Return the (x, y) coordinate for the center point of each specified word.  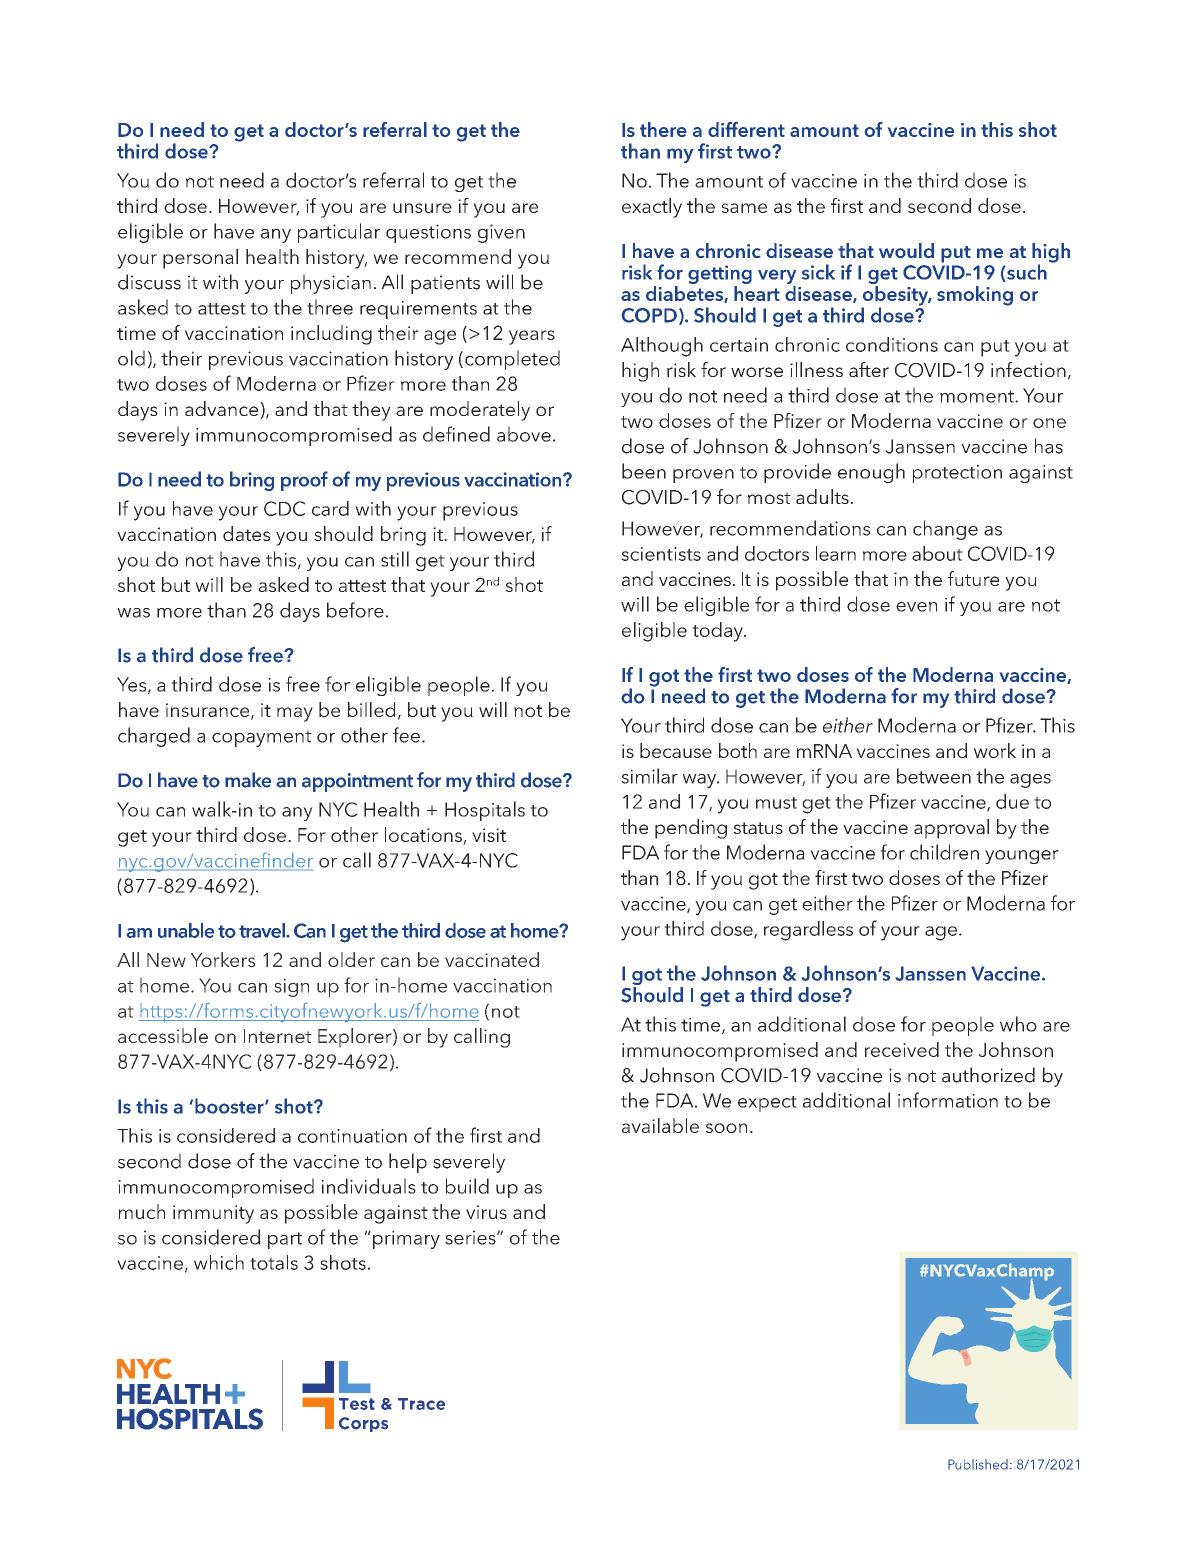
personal (200, 259)
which (219, 1262)
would (906, 250)
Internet (278, 1036)
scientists (661, 554)
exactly (652, 208)
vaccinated (492, 959)
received (902, 1049)
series (471, 1237)
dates (246, 533)
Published (978, 1464)
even (916, 607)
